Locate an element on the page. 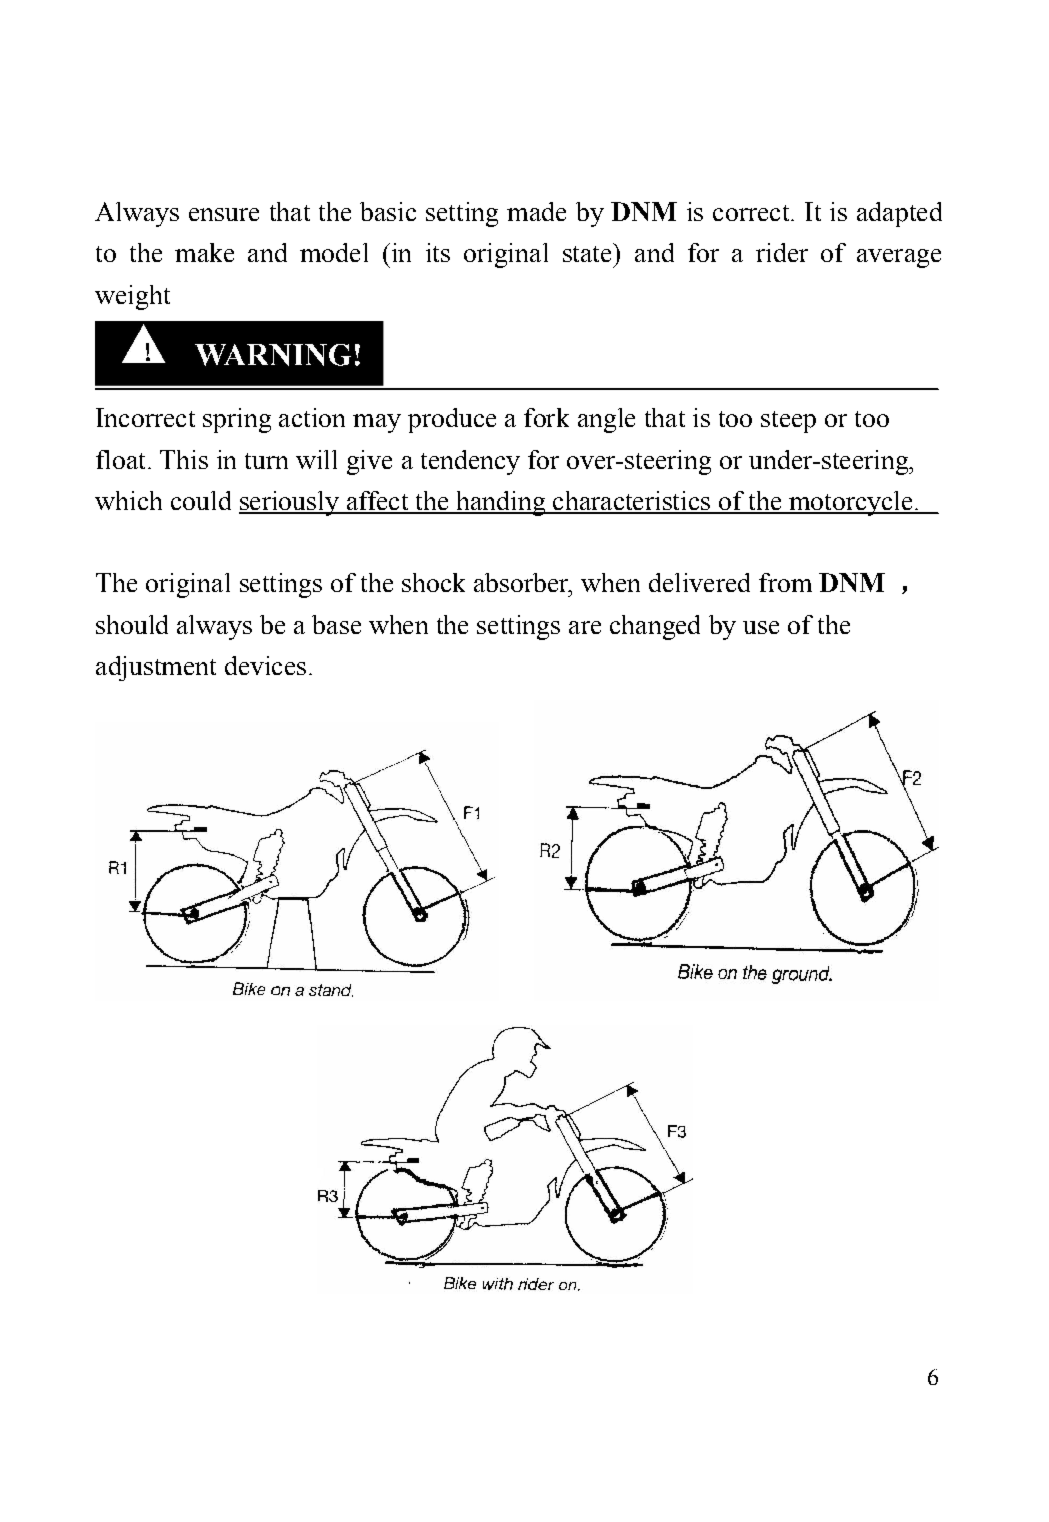 Image resolution: width=1049 pixels, height=1522 pixels. made is located at coordinates (536, 211).
